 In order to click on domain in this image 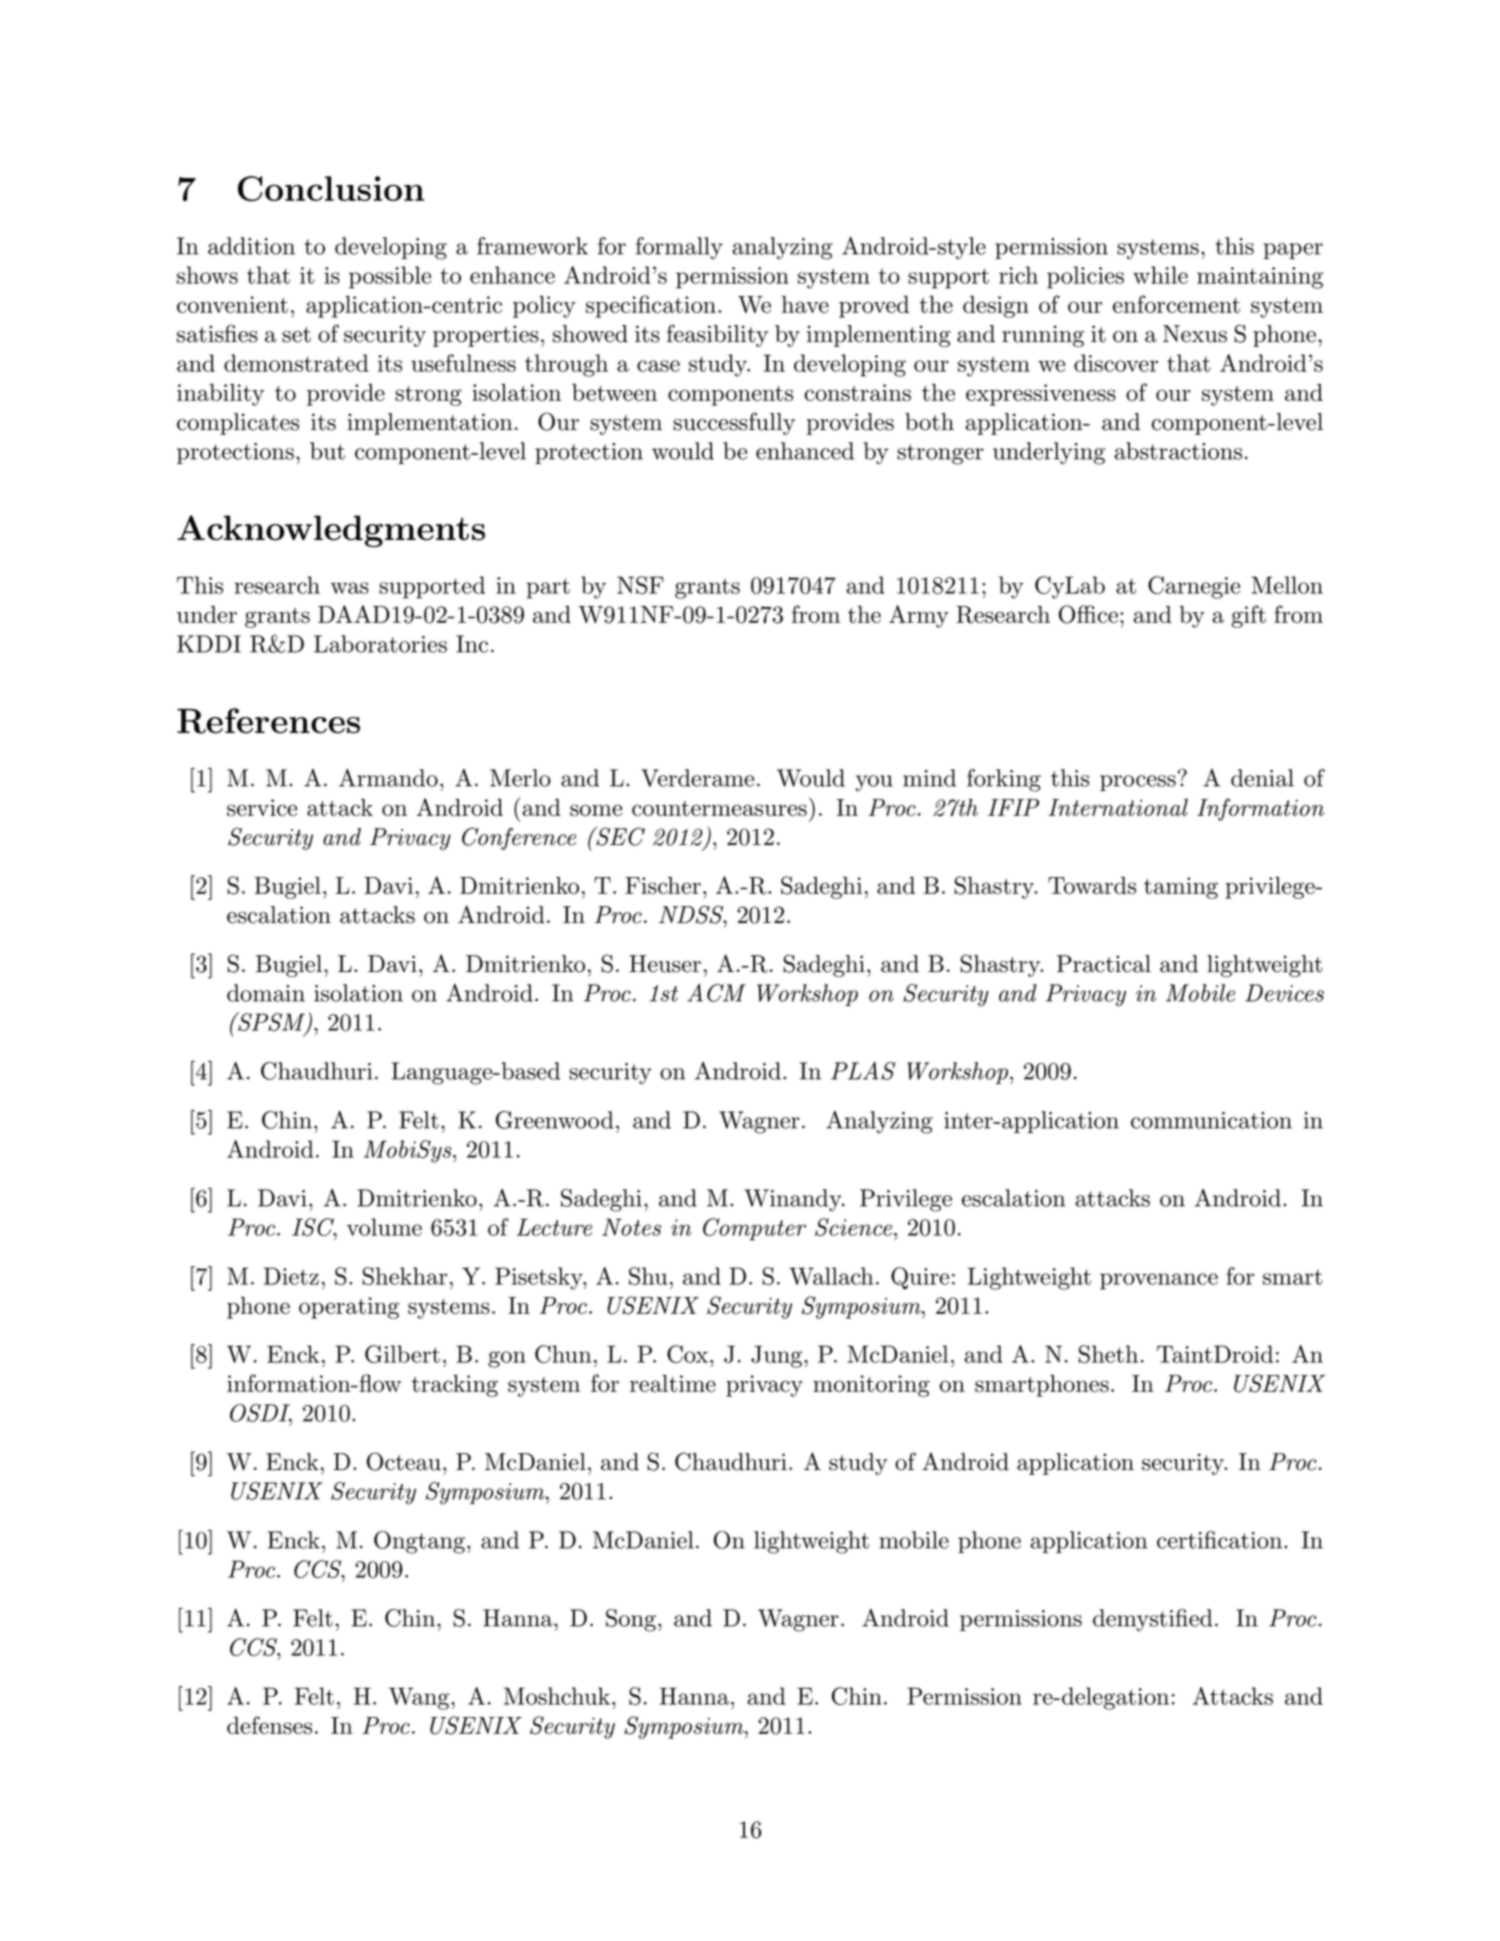, I will do `click(266, 993)`.
